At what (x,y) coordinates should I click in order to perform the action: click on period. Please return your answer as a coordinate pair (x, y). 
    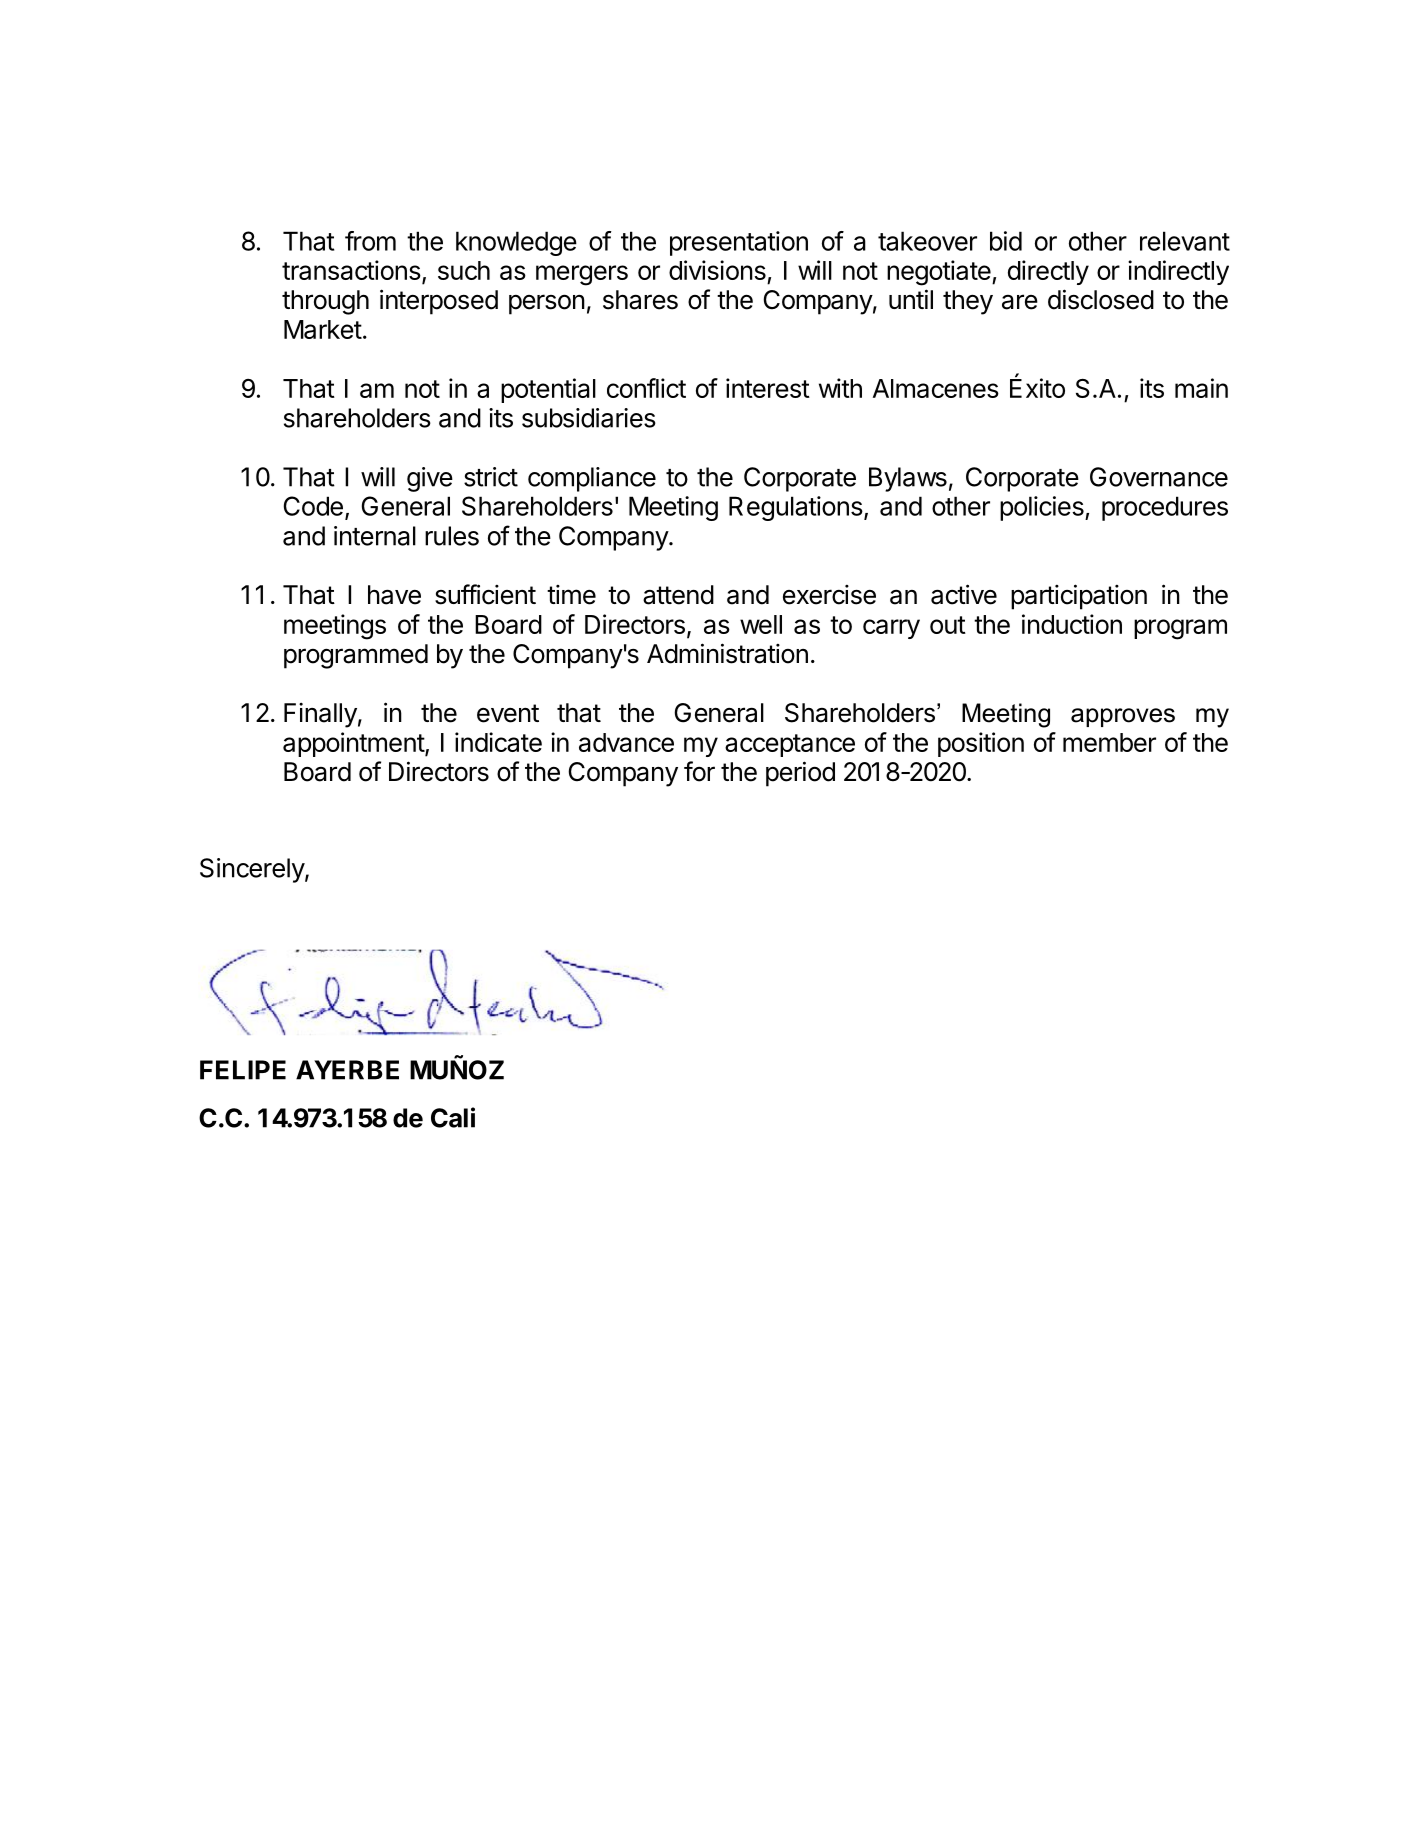
    Looking at the image, I should click on (800, 774).
